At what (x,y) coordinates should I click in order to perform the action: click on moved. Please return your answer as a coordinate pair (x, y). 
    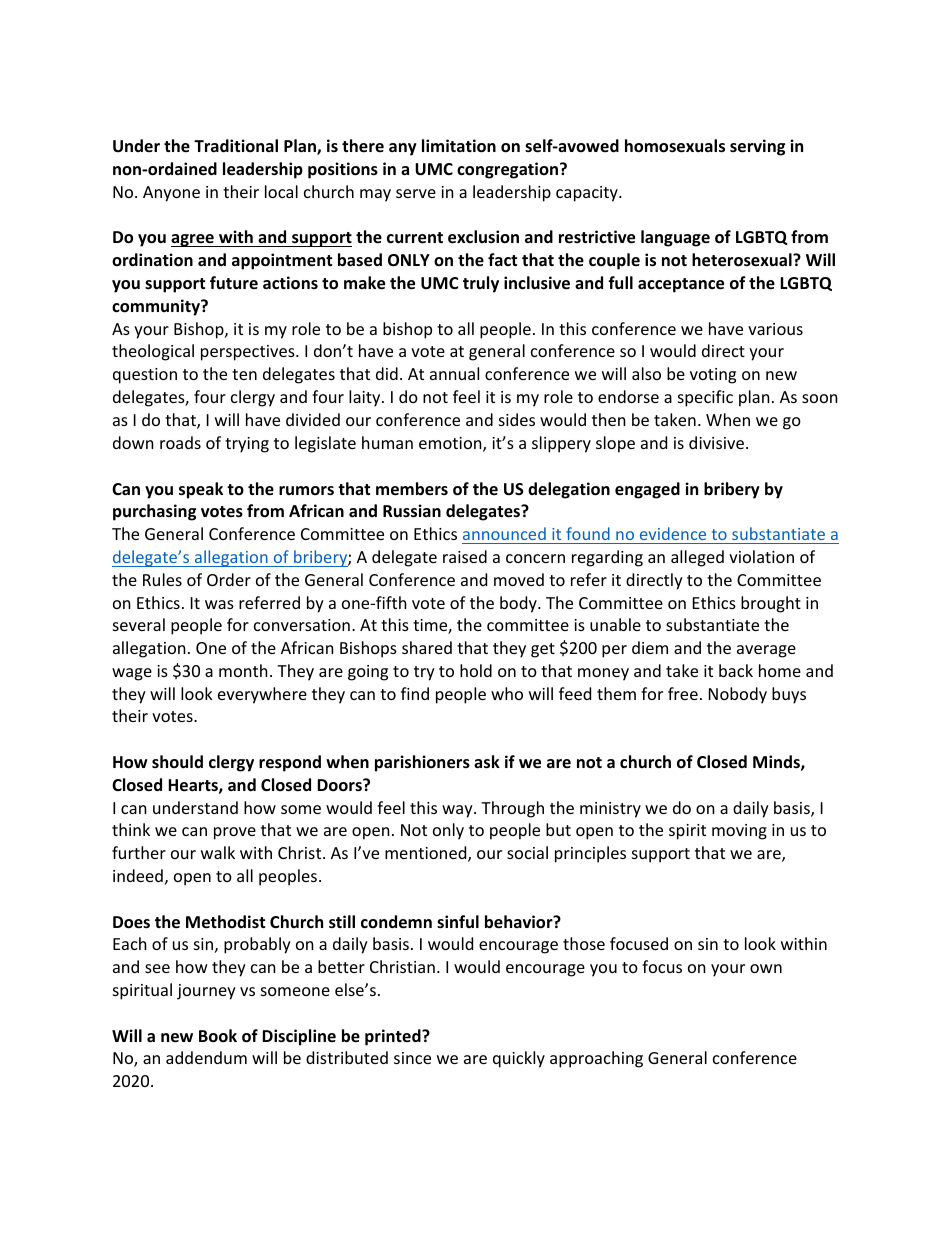
    Looking at the image, I should click on (519, 579).
